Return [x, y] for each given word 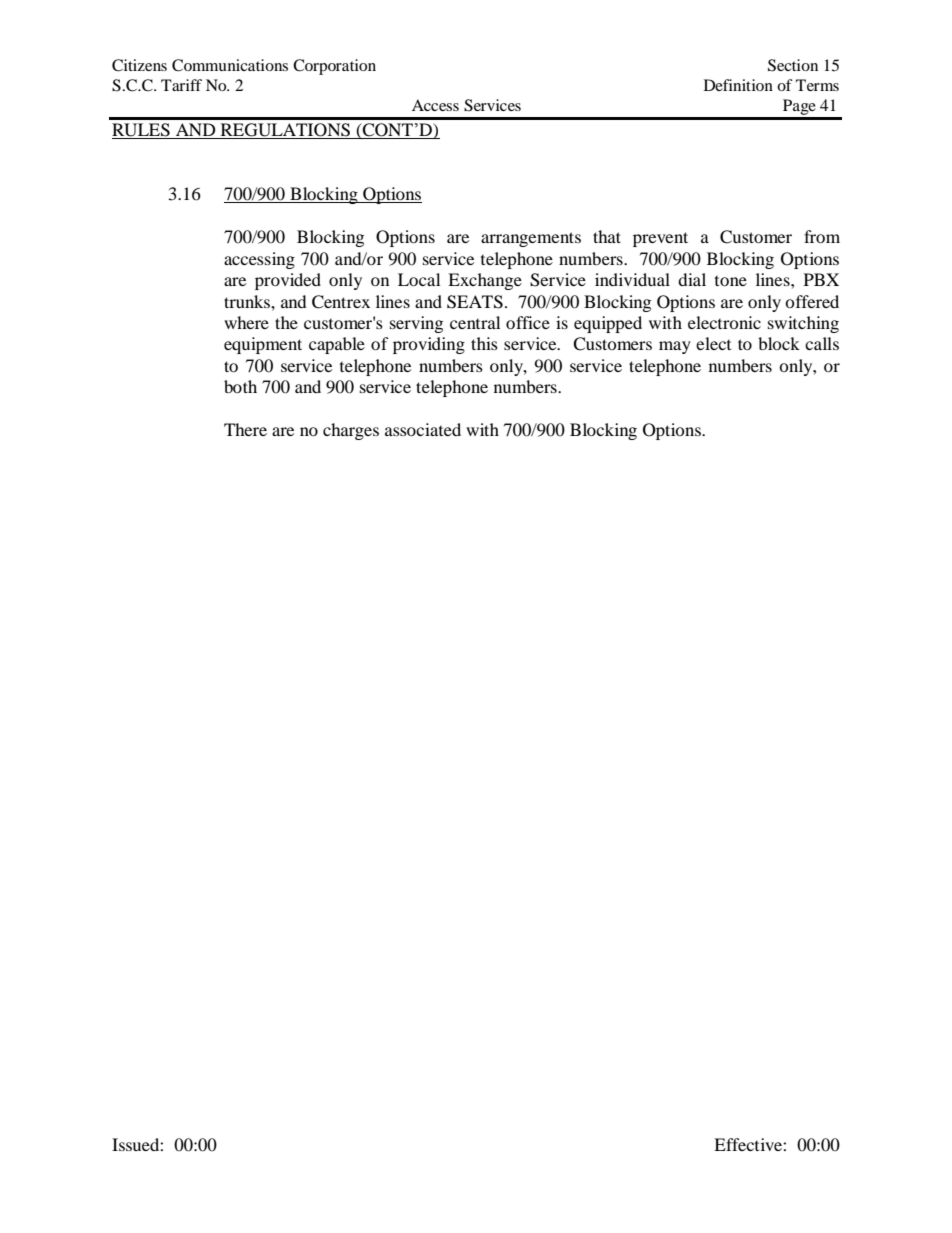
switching [803, 324]
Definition [738, 85]
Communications [230, 65]
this [484, 343]
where [246, 322]
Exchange [485, 281]
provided [288, 281]
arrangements [531, 239]
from [822, 236]
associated [423, 429]
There [245, 429]
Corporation [334, 67]
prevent [660, 239]
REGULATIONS [285, 131]
